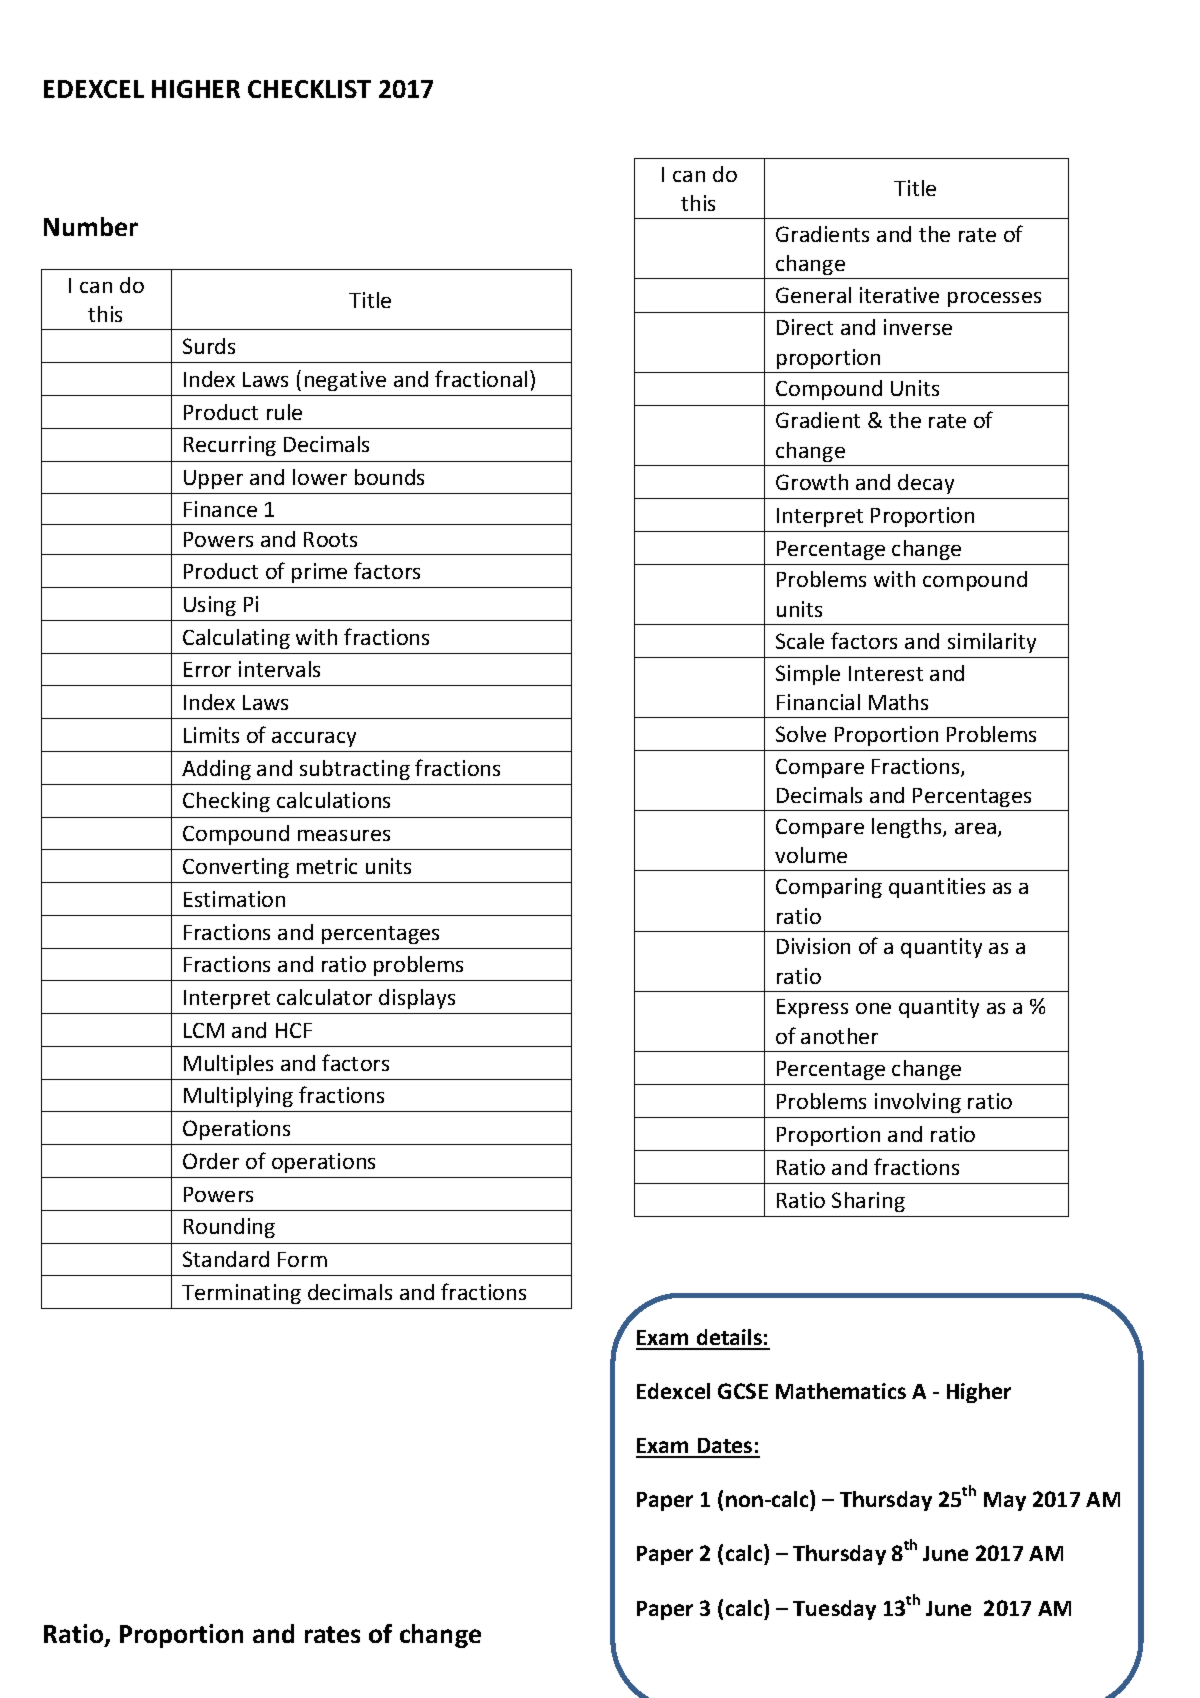 Image resolution: width=1200 pixels, height=1698 pixels. Describe the element at coordinates (241, 1294) in the document. I see `Terminating` at that location.
